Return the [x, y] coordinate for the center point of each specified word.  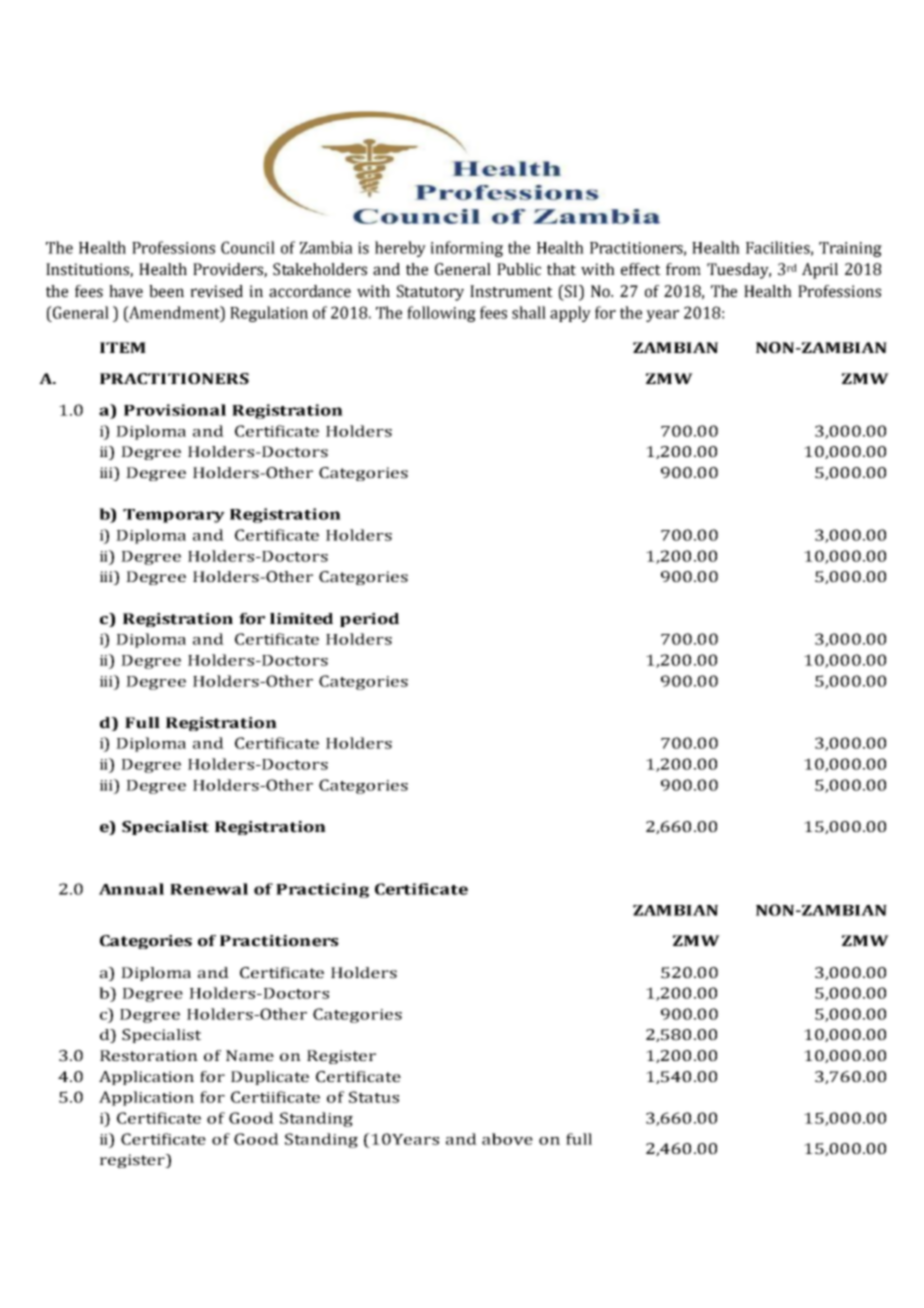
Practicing [322, 890]
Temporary [174, 516]
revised [216, 291]
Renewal [209, 889]
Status [374, 1097]
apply [570, 314]
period [369, 620]
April [820, 271]
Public [519, 269]
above [507, 1139]
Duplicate [270, 1078]
